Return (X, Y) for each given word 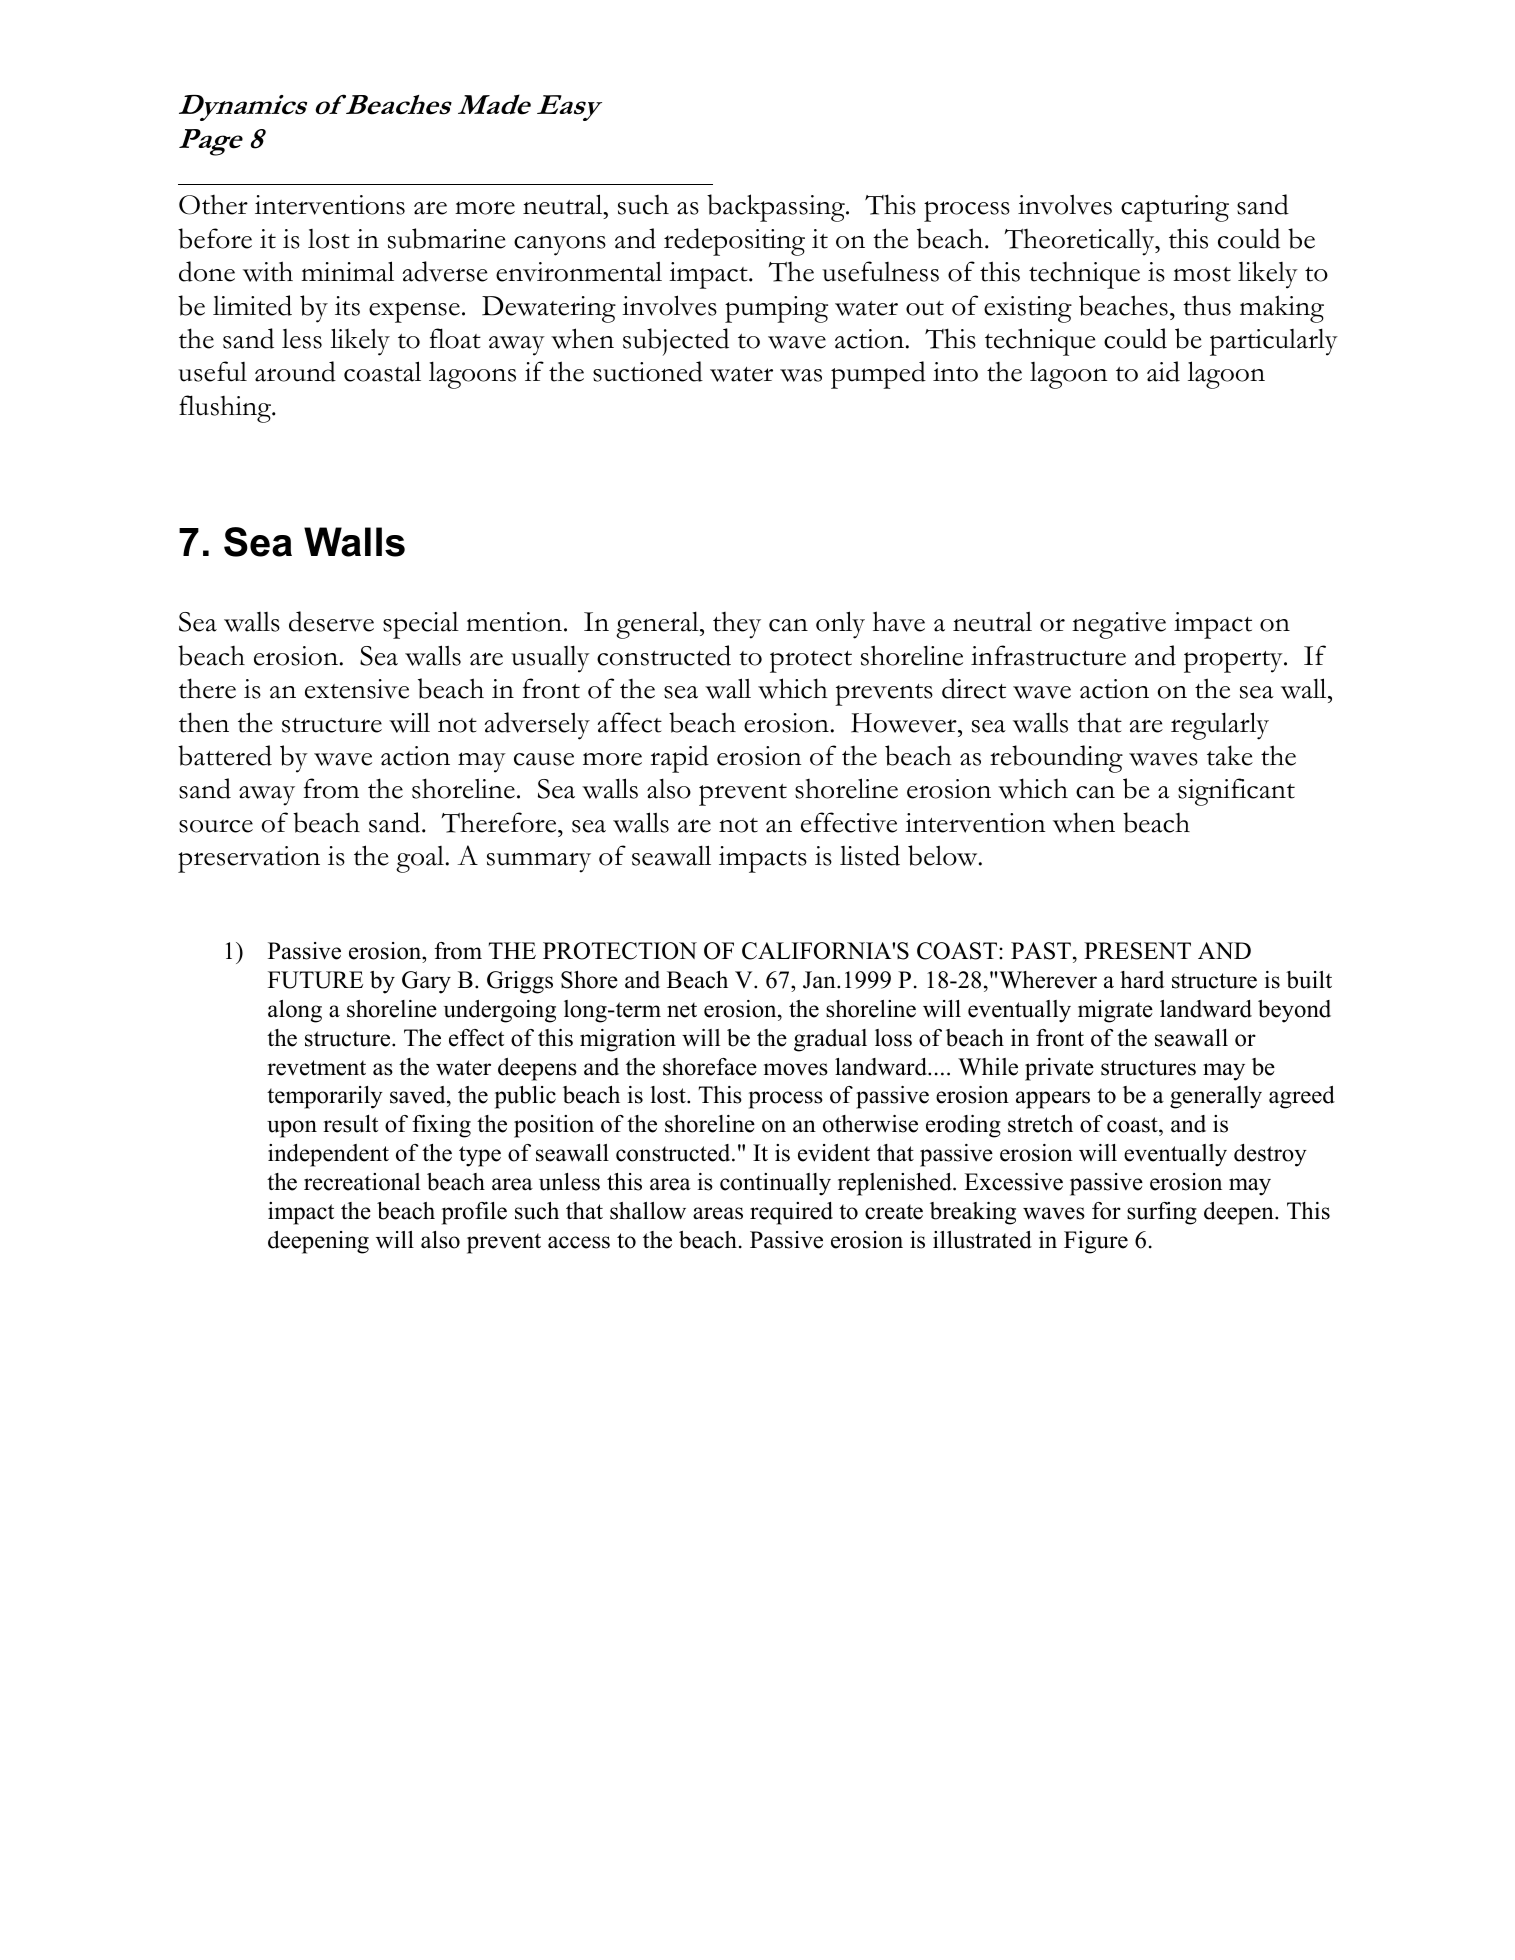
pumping (776, 309)
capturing (1175, 208)
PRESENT (1137, 951)
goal (420, 859)
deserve (331, 621)
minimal (347, 271)
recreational (362, 1182)
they (737, 625)
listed (870, 855)
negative (1119, 625)
